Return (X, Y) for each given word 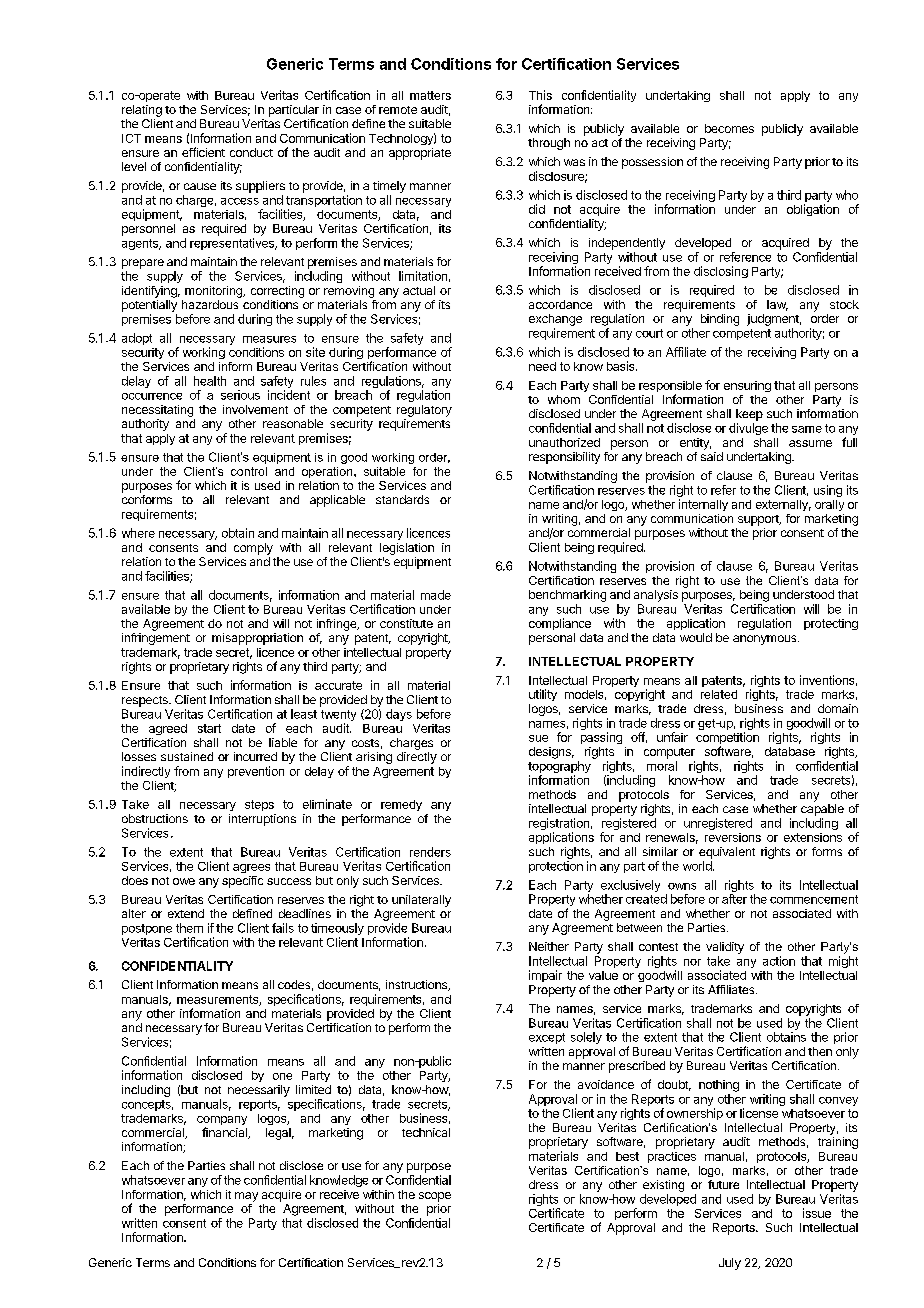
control (249, 471)
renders (430, 852)
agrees (251, 868)
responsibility (564, 458)
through (549, 144)
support (759, 520)
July (730, 1264)
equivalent (727, 853)
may (246, 1197)
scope (435, 1197)
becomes (729, 128)
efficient (203, 152)
